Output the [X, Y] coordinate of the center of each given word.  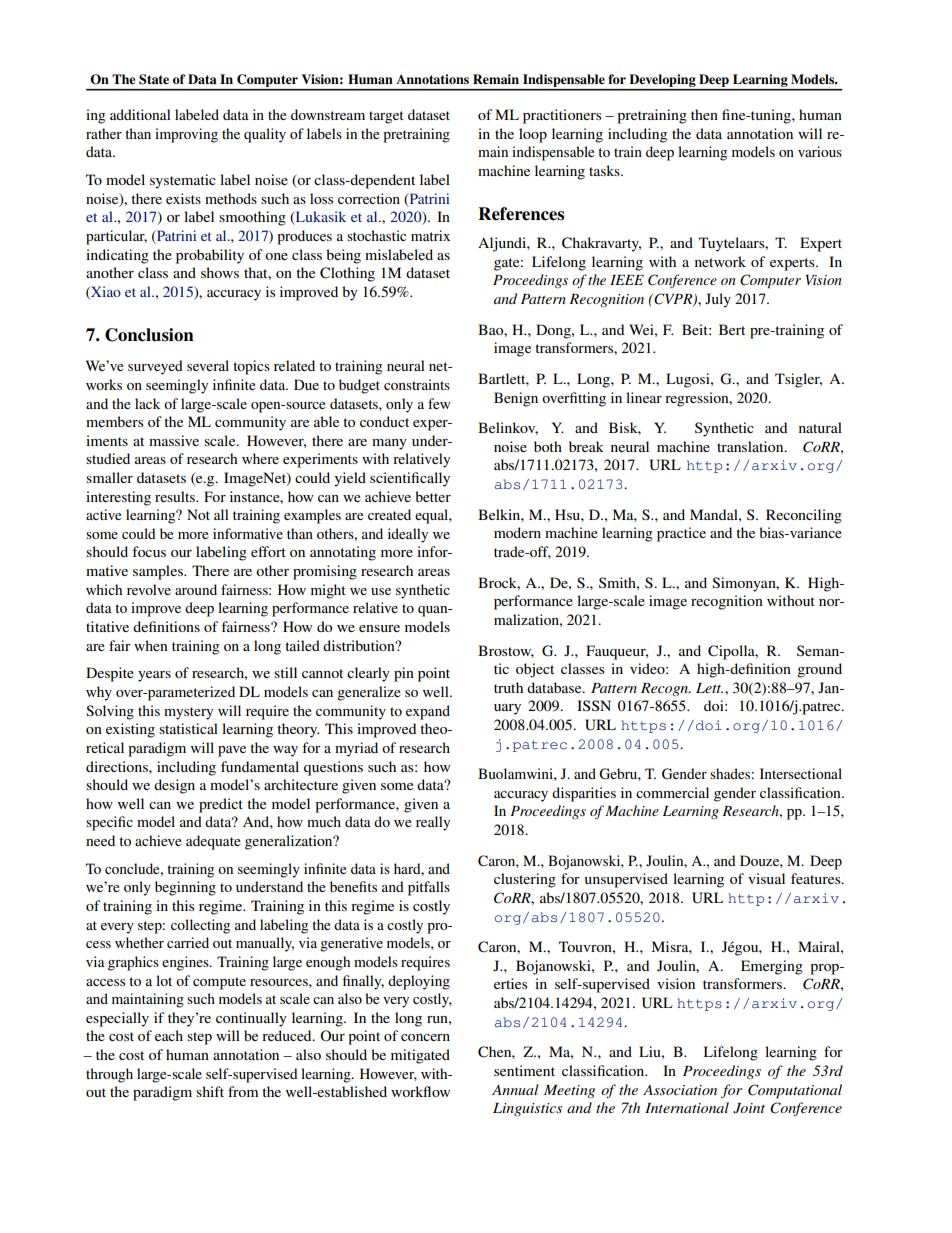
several [208, 365]
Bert [732, 329]
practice [681, 534]
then [704, 114]
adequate [213, 842]
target [386, 117]
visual [766, 878]
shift [210, 1091]
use [381, 591]
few [439, 403]
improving [186, 135]
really [433, 823]
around [196, 589]
